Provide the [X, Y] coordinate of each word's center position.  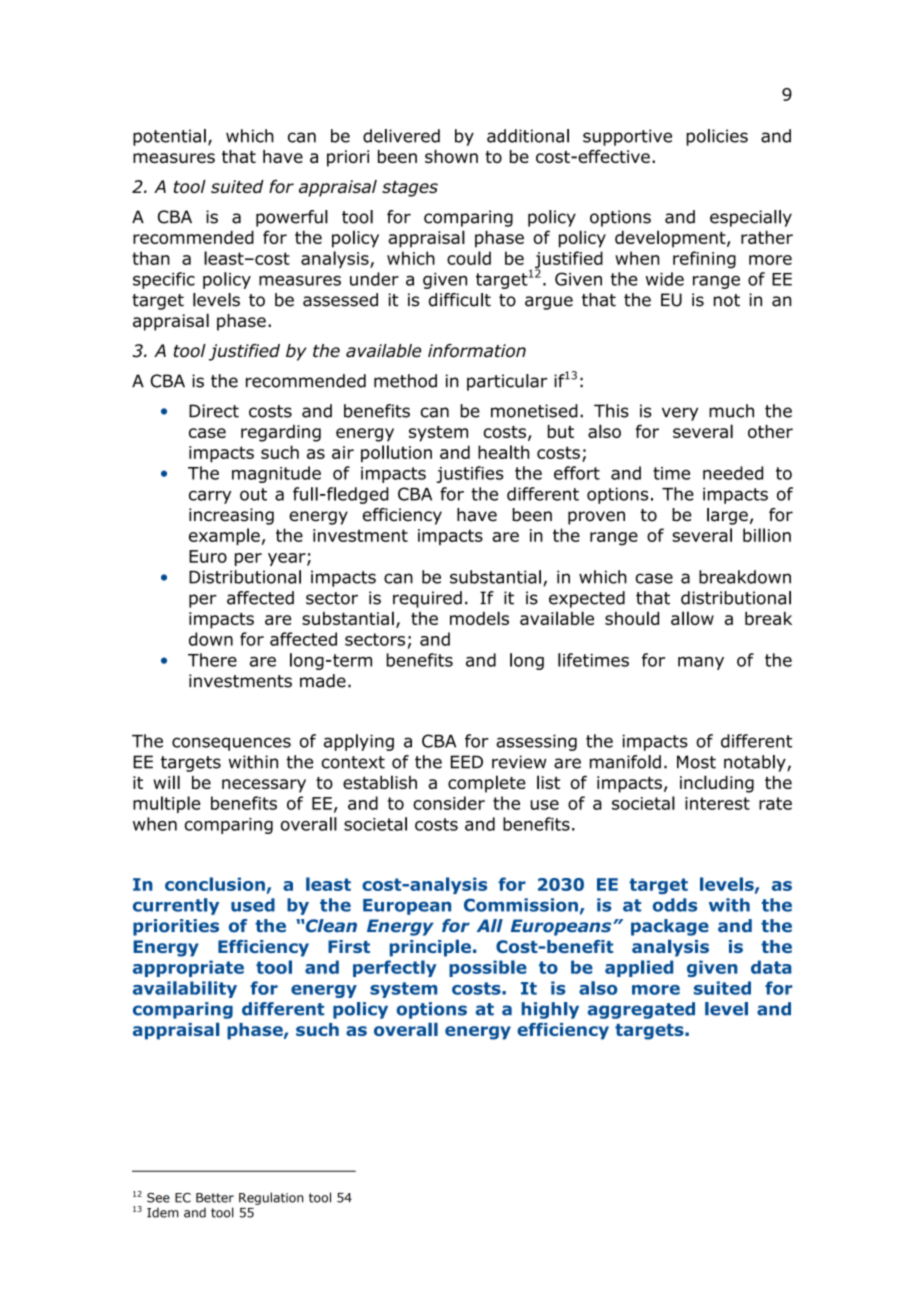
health [503, 452]
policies [717, 137]
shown [451, 156]
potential [169, 137]
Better [215, 1198]
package [670, 927]
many [701, 663]
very [680, 414]
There [212, 660]
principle [430, 948]
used [253, 905]
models [479, 618]
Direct [214, 411]
